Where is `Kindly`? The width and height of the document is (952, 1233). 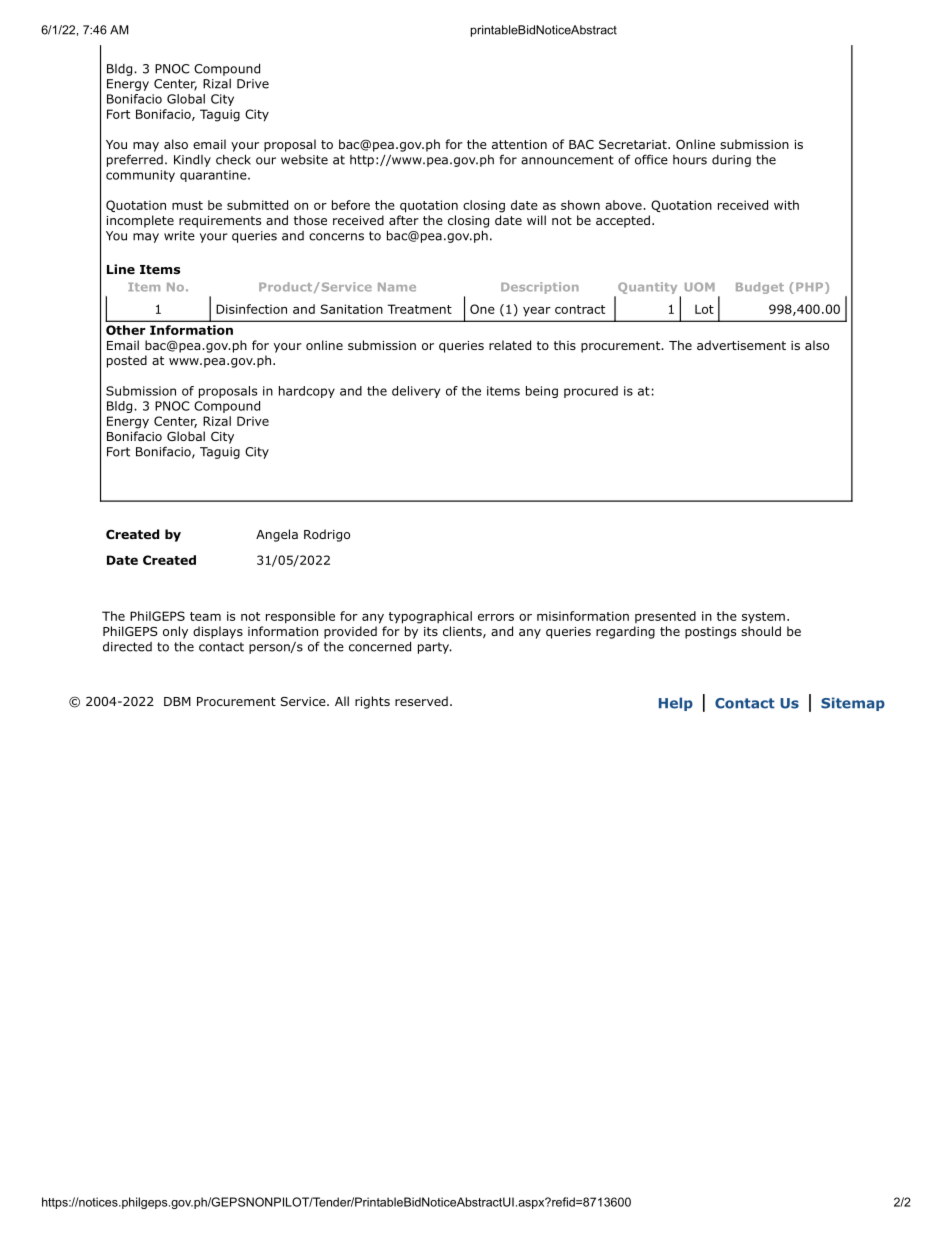 Kindly is located at coordinates (192, 160).
